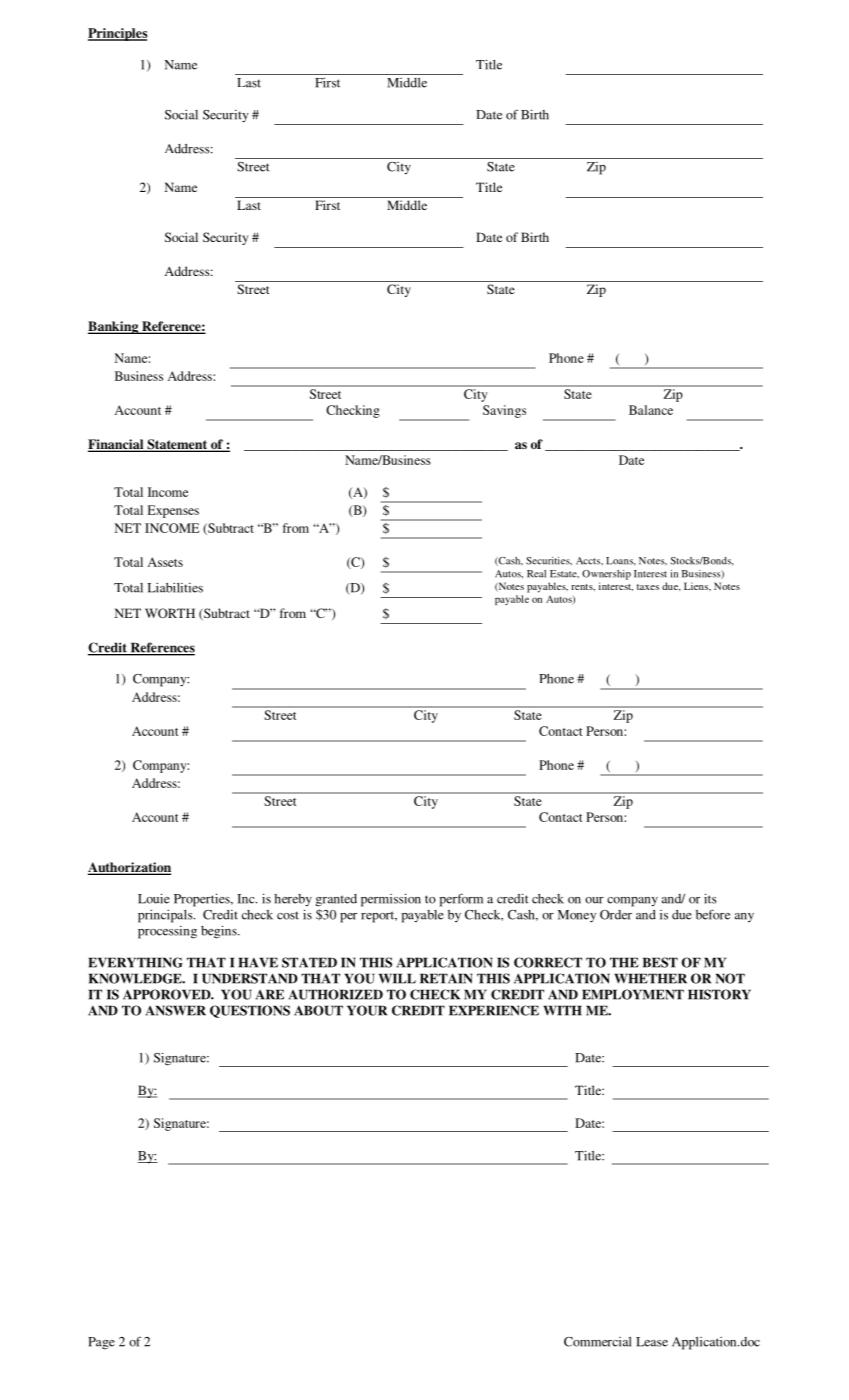 Image resolution: width=849 pixels, height=1400 pixels. Describe the element at coordinates (176, 1010) in the screenshot. I see `ANSWER` at that location.
